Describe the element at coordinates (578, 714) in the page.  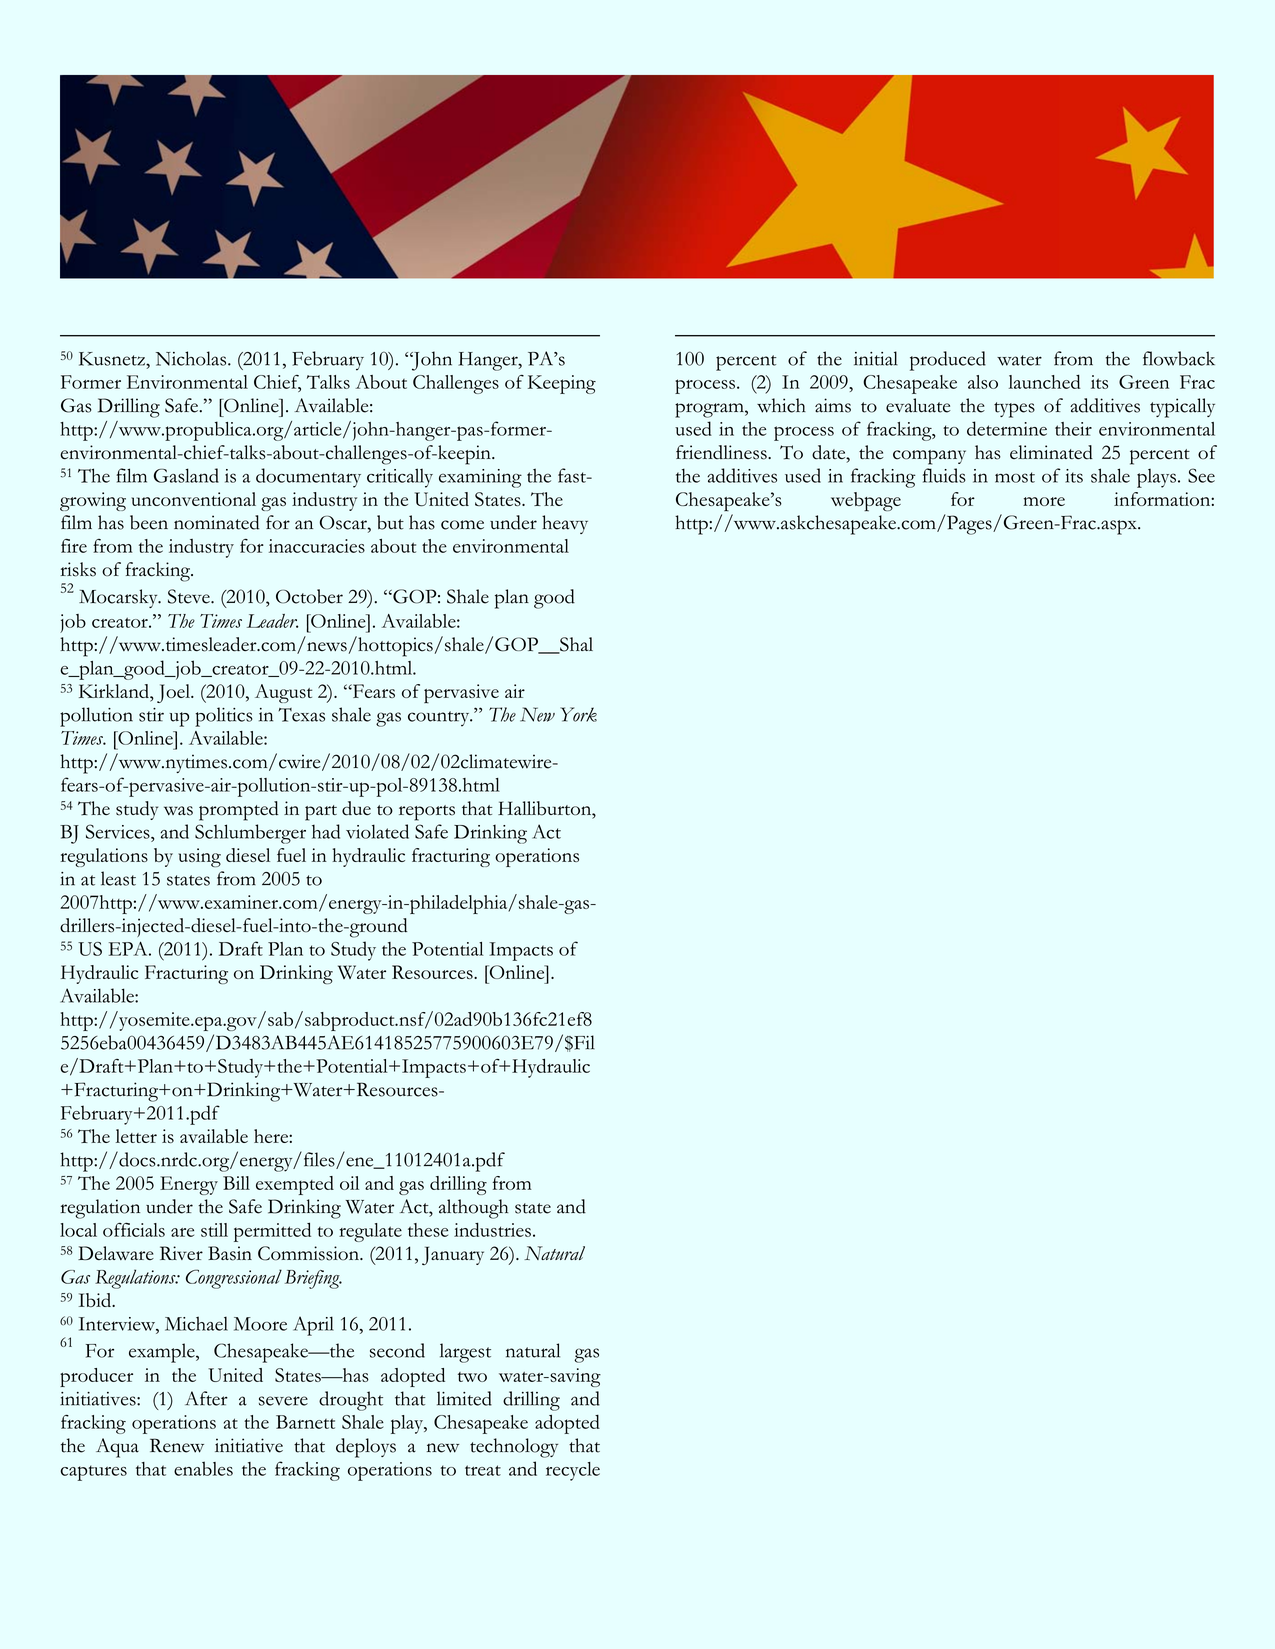
I see `York` at that location.
